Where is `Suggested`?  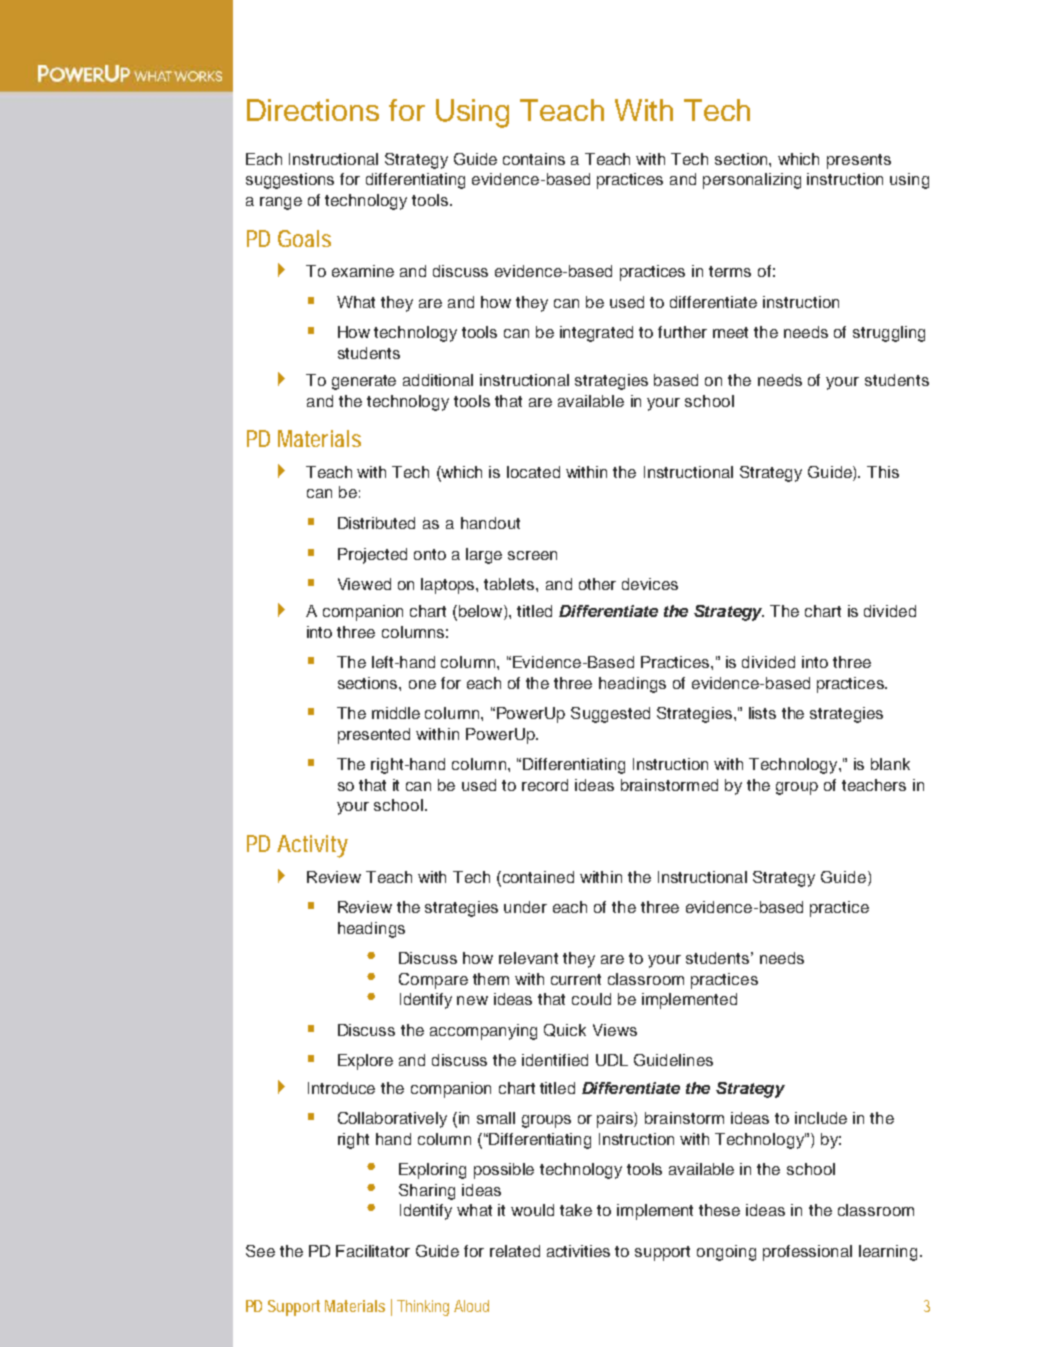 Suggested is located at coordinates (610, 715).
